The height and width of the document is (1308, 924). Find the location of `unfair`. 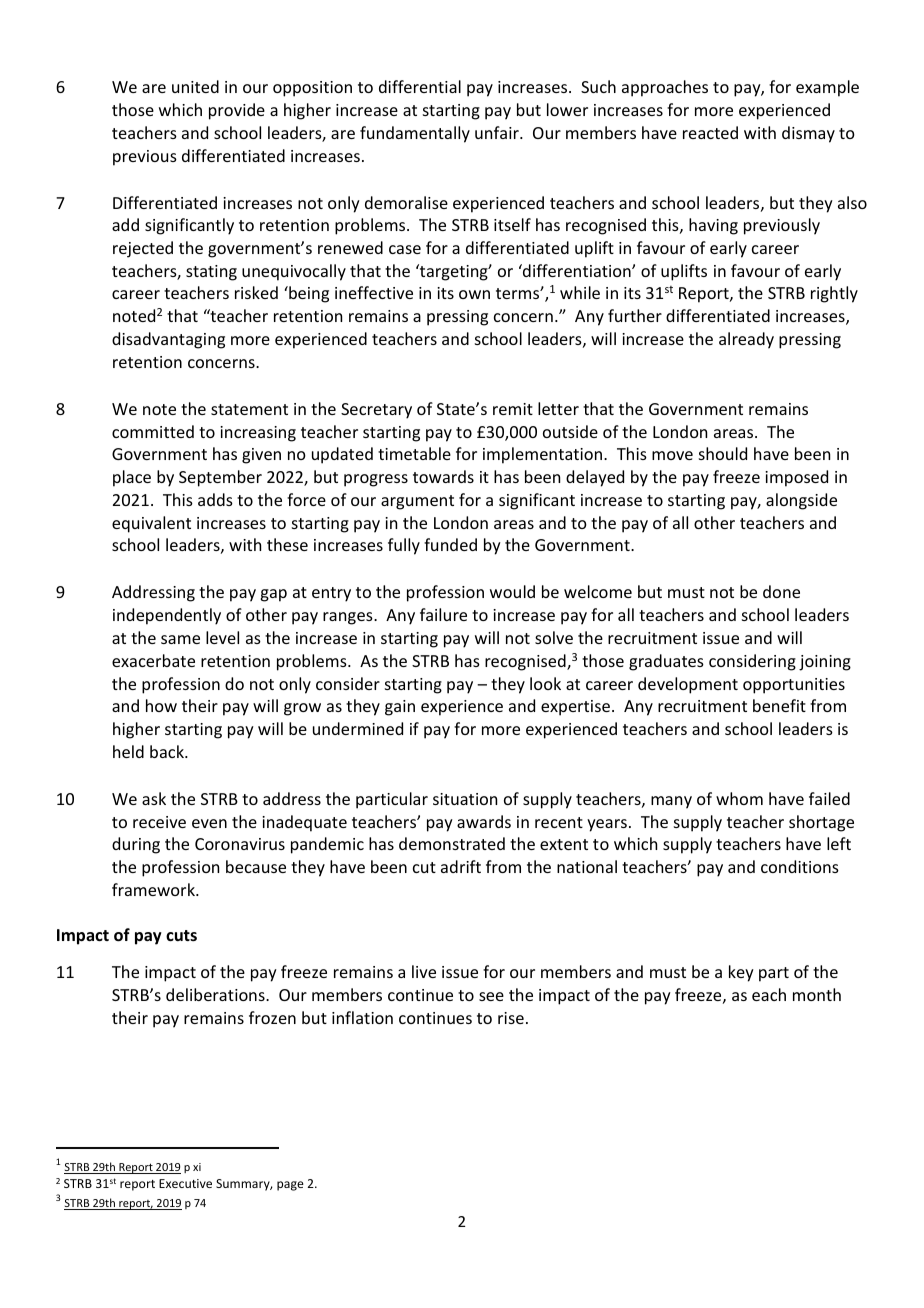

unfair is located at coordinates (498, 132).
